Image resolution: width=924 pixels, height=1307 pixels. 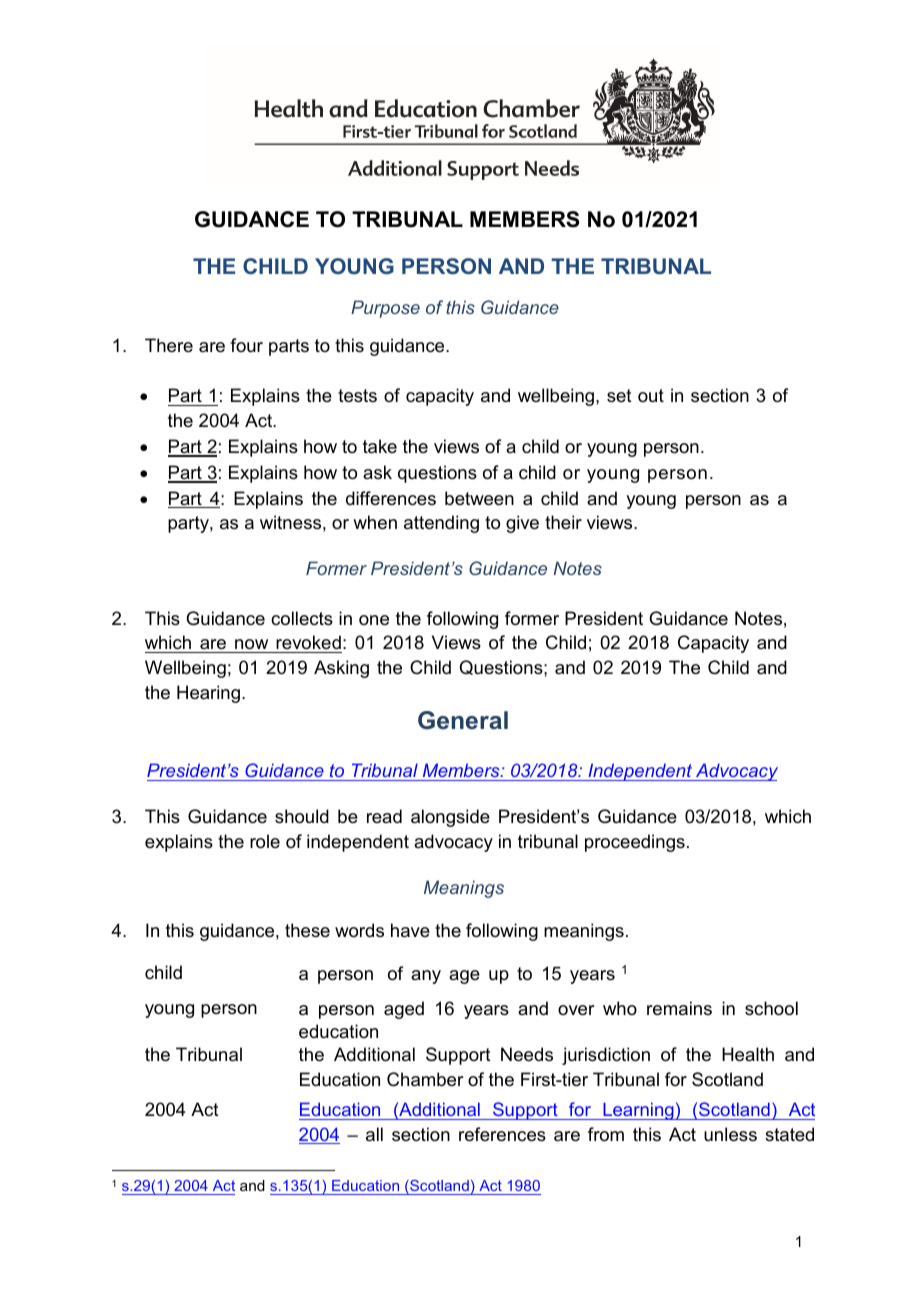 What do you see at coordinates (441, 524) in the page?
I see `attending` at bounding box center [441, 524].
